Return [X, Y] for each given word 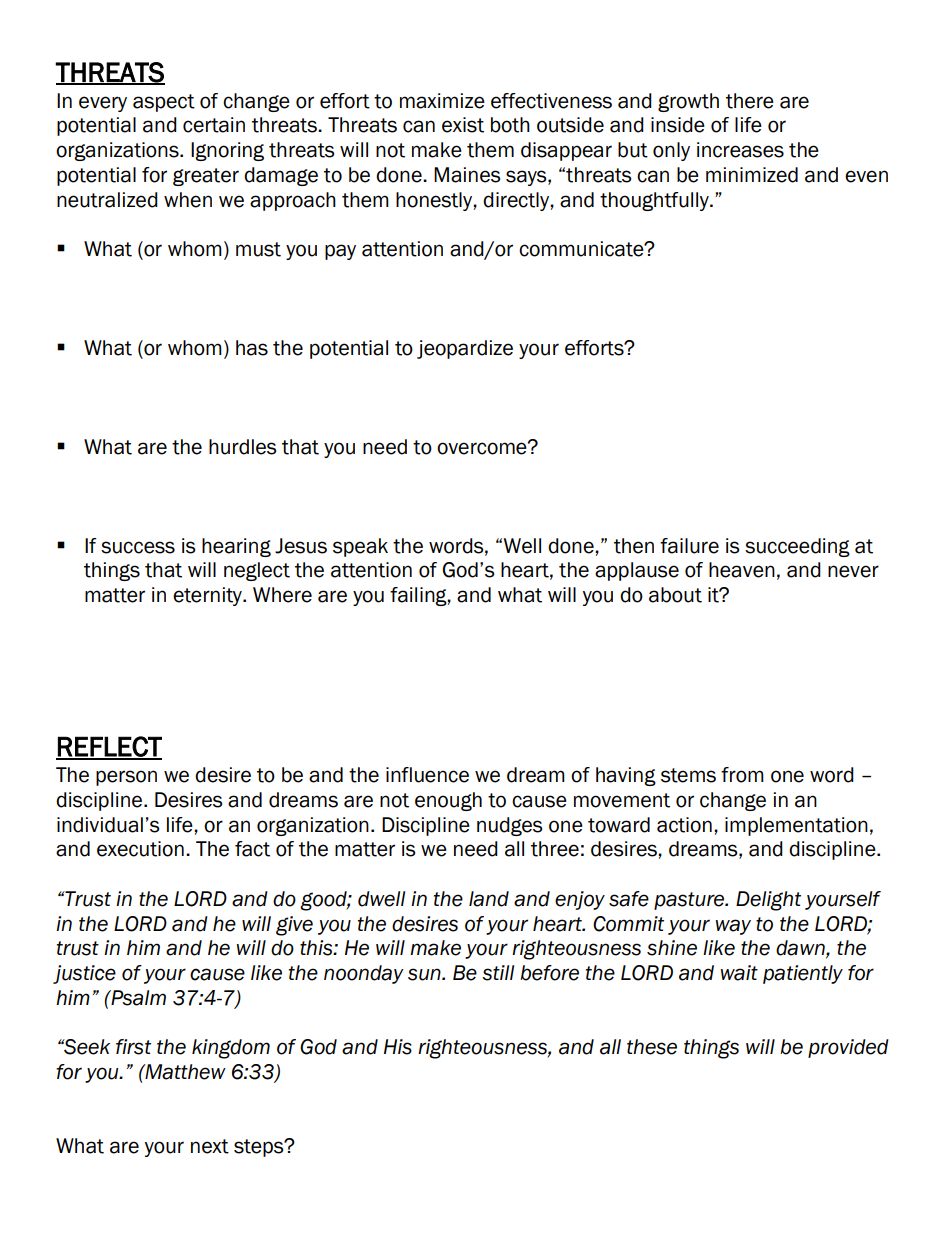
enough [448, 801]
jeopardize [465, 349]
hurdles [242, 447]
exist [463, 125]
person [126, 778]
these [652, 1047]
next [210, 1146]
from [742, 775]
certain [214, 125]
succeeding [797, 547]
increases [740, 150]
